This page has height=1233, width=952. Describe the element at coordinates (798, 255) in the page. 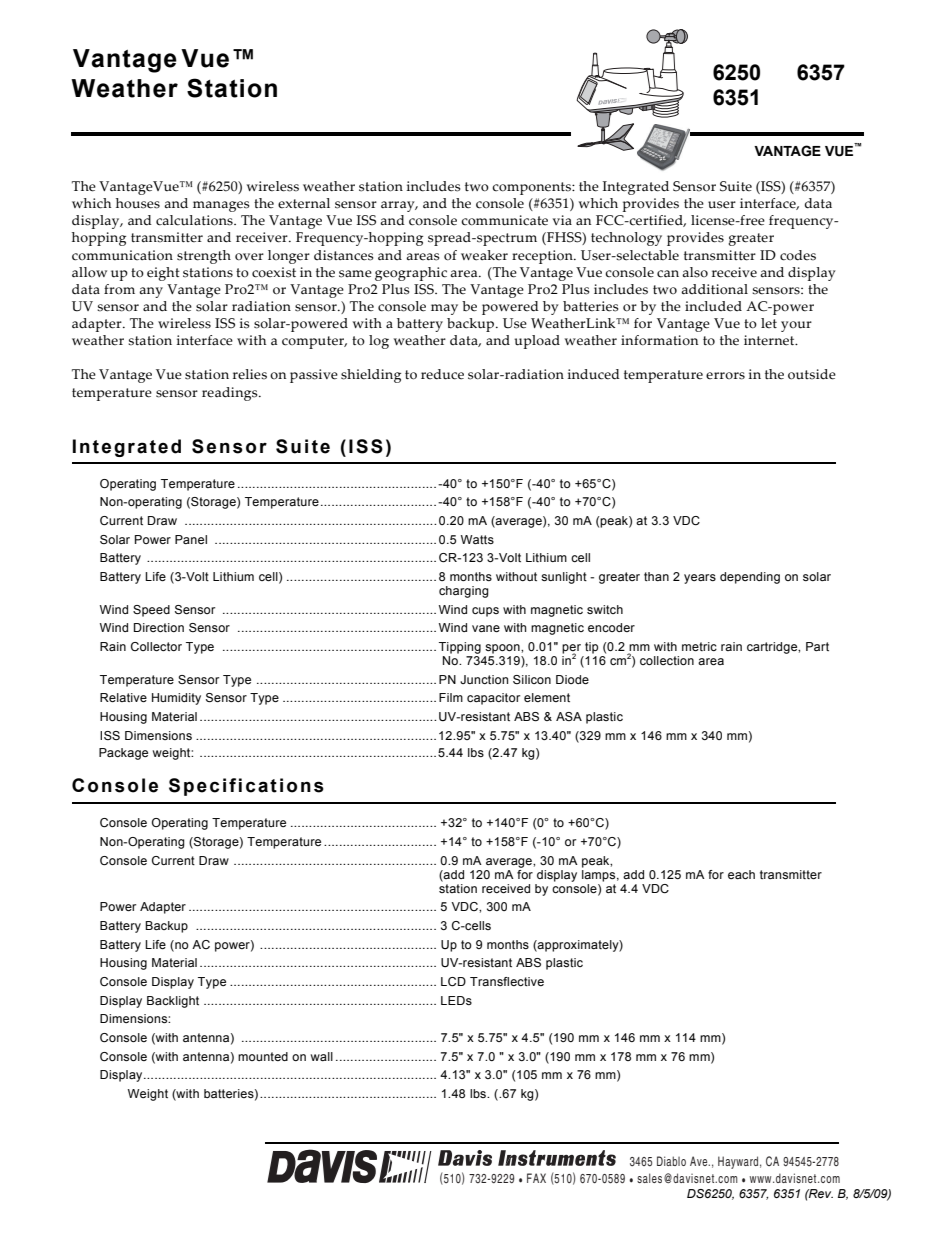

I see `codes` at that location.
